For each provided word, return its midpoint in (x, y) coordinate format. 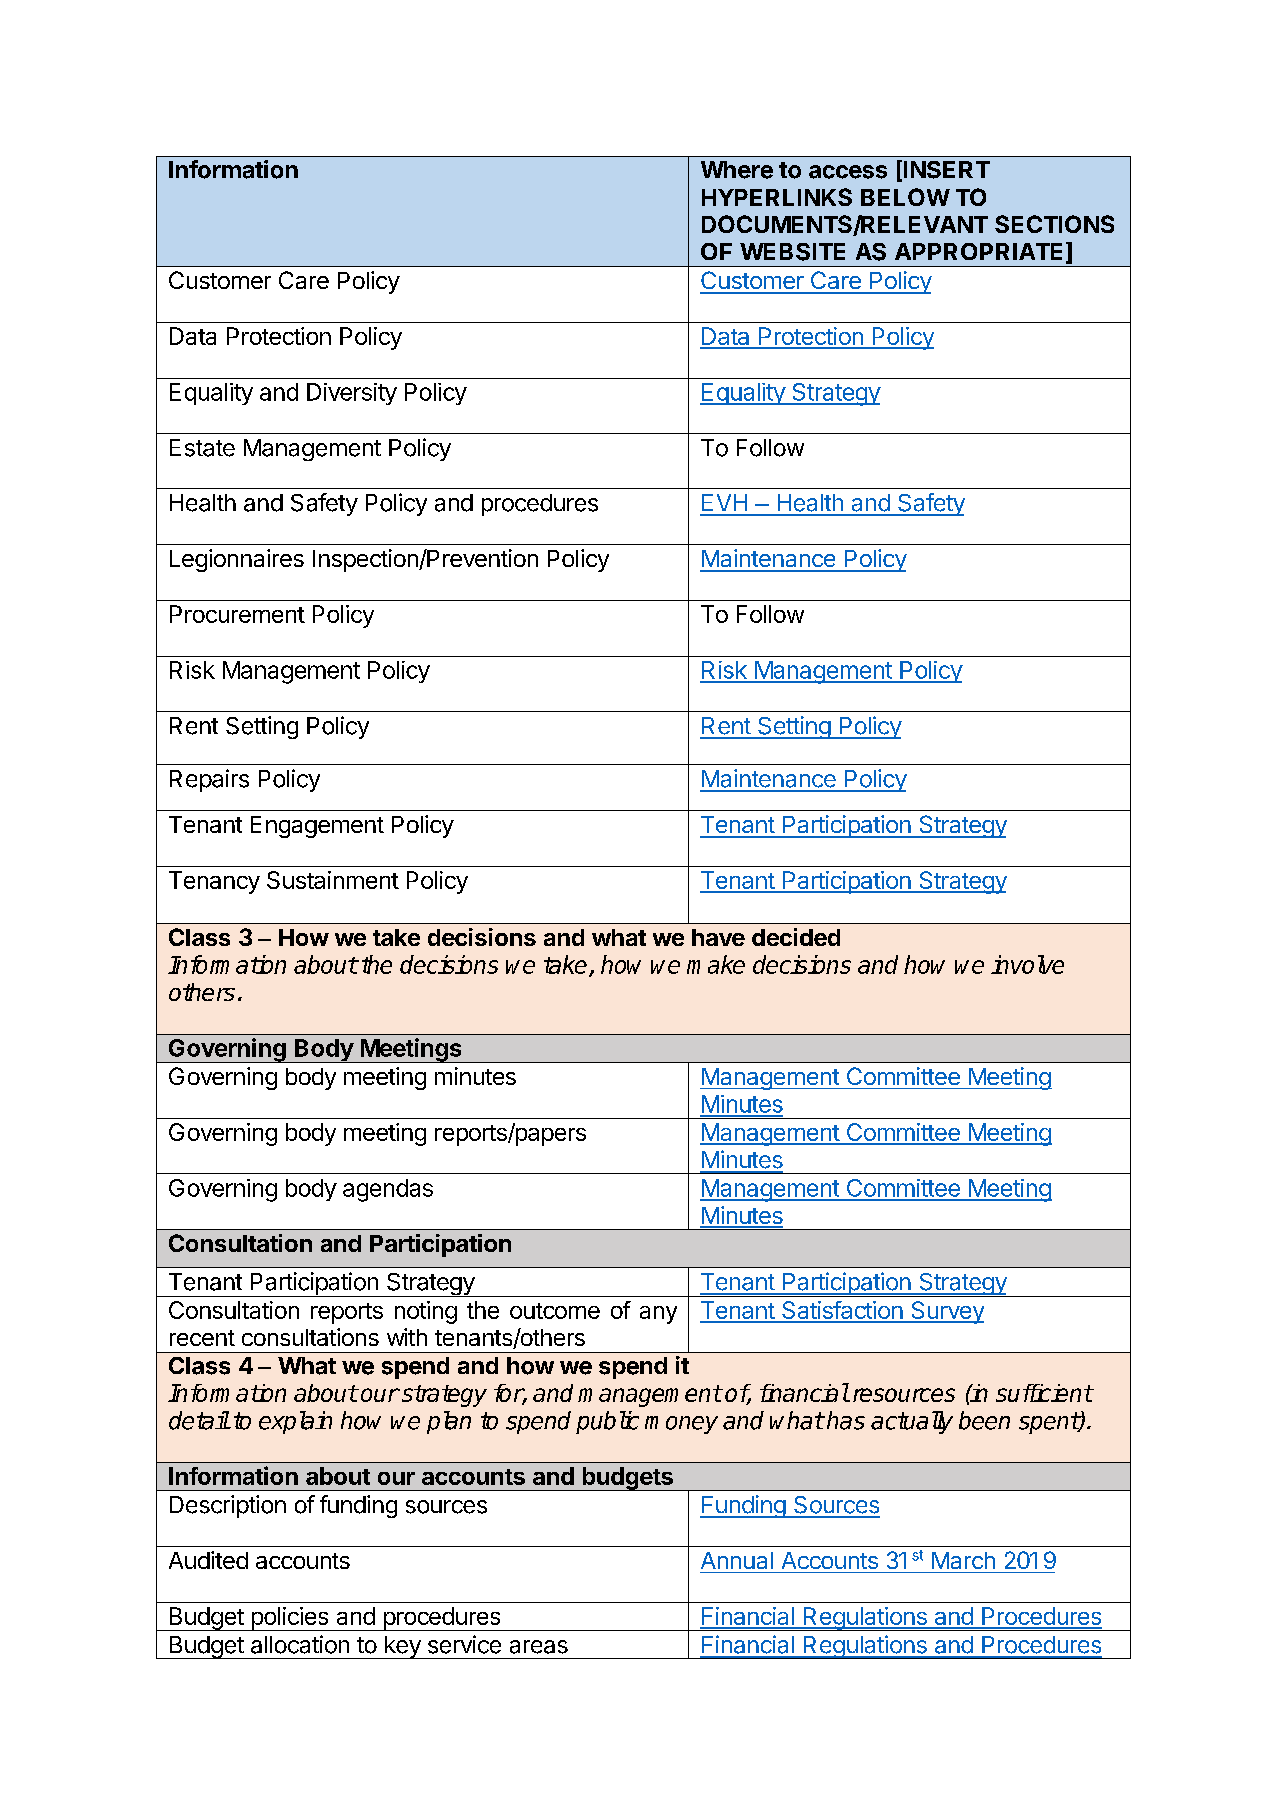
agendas (388, 1190)
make (716, 964)
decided (796, 937)
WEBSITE (792, 252)
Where (737, 170)
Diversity (352, 394)
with (407, 1337)
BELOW (905, 197)
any (658, 1315)
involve (1027, 964)
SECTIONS (1054, 224)
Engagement (317, 827)
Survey (946, 1312)
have (718, 937)
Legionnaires (237, 560)
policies (290, 1619)
